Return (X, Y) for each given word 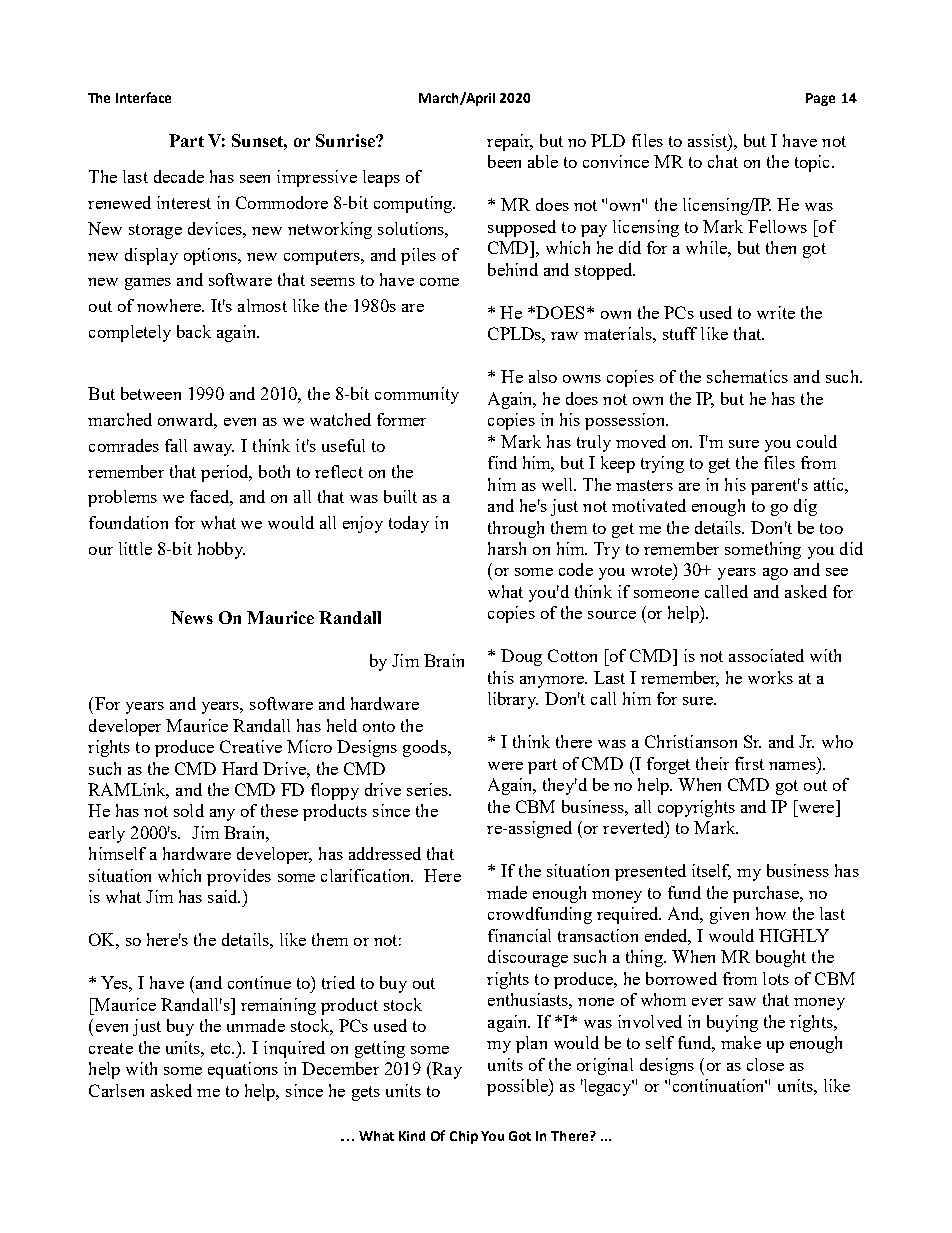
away (214, 450)
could (817, 441)
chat (723, 161)
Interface (143, 97)
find (502, 462)
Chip (464, 1137)
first (749, 763)
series (429, 789)
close (765, 1064)
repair (510, 142)
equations (243, 1070)
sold (189, 810)
